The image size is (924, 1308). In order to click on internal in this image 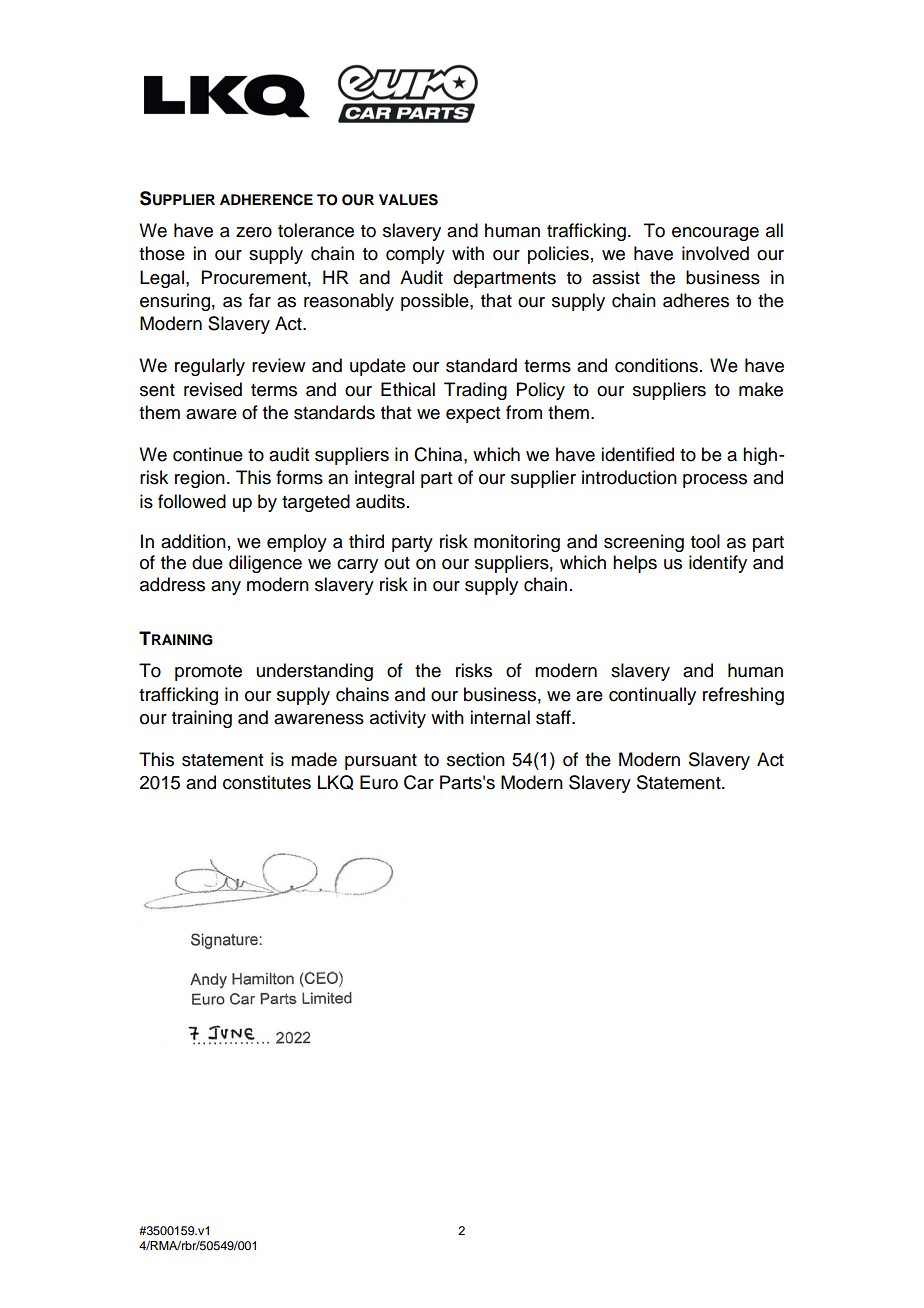, I will do `click(500, 717)`.
